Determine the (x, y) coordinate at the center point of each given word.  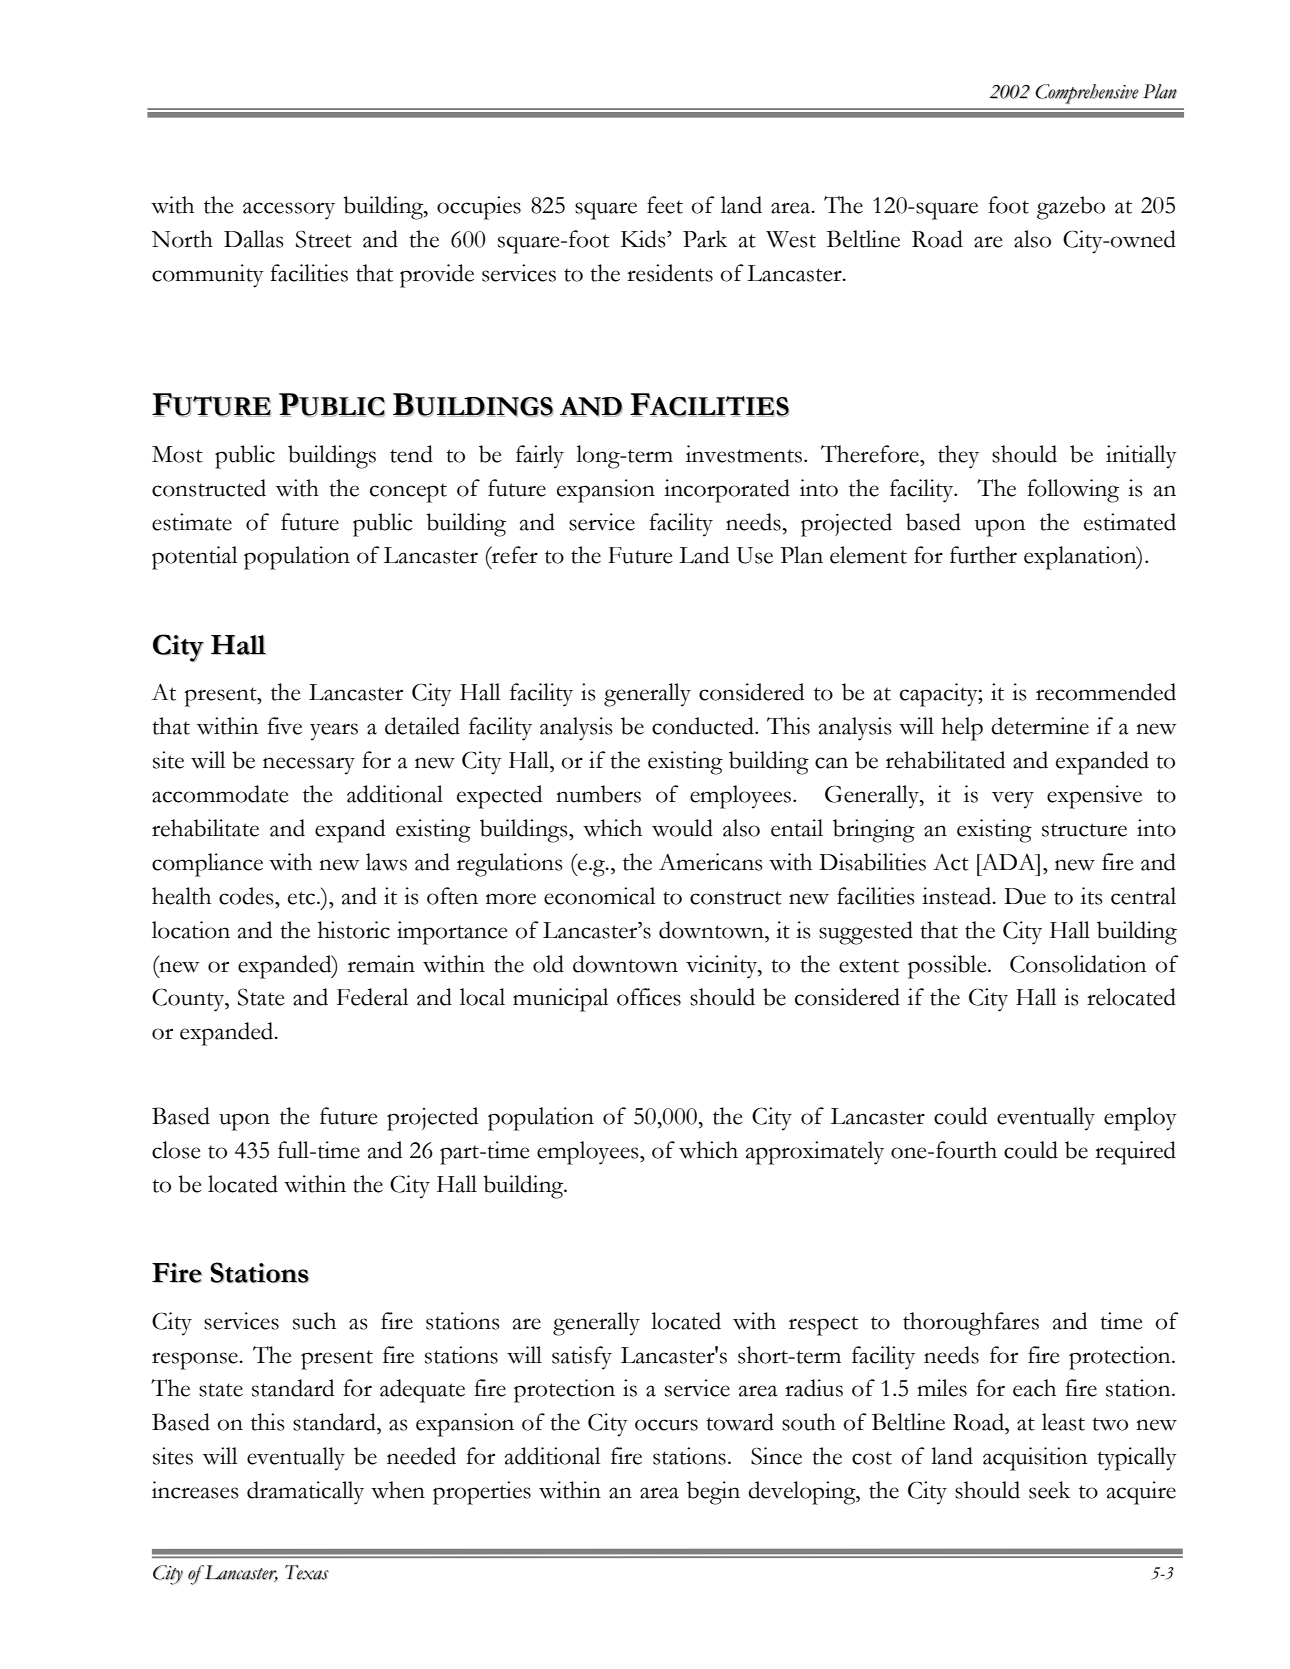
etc (303, 898)
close (176, 1150)
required (1135, 1153)
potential (195, 558)
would (682, 828)
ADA (1008, 862)
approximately (815, 1153)
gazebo (1071, 208)
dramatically (305, 1493)
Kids (644, 239)
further (983, 555)
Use (754, 555)
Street (324, 239)
